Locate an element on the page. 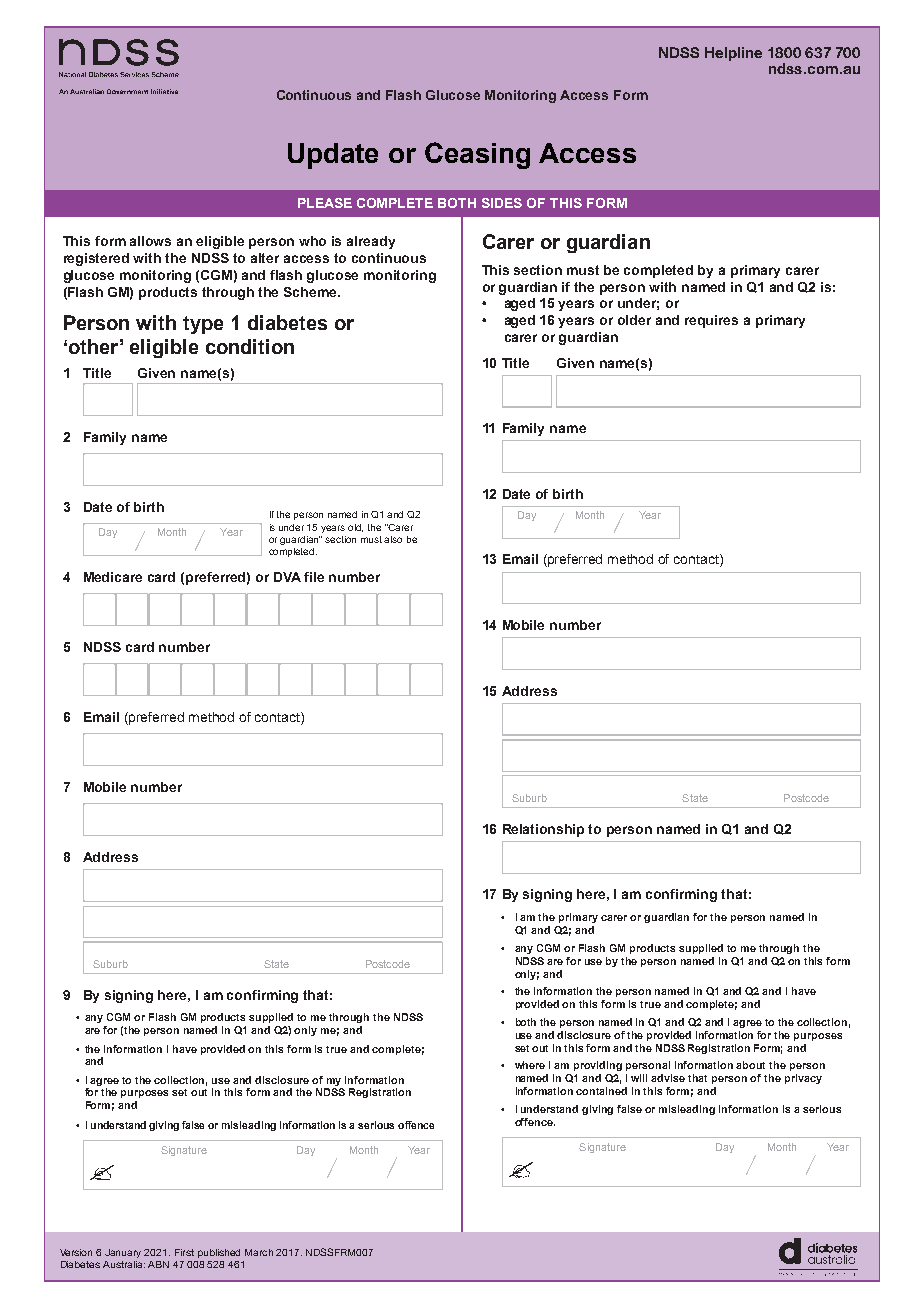 The width and height of the page is (924, 1308). Scheme is located at coordinates (312, 292).
